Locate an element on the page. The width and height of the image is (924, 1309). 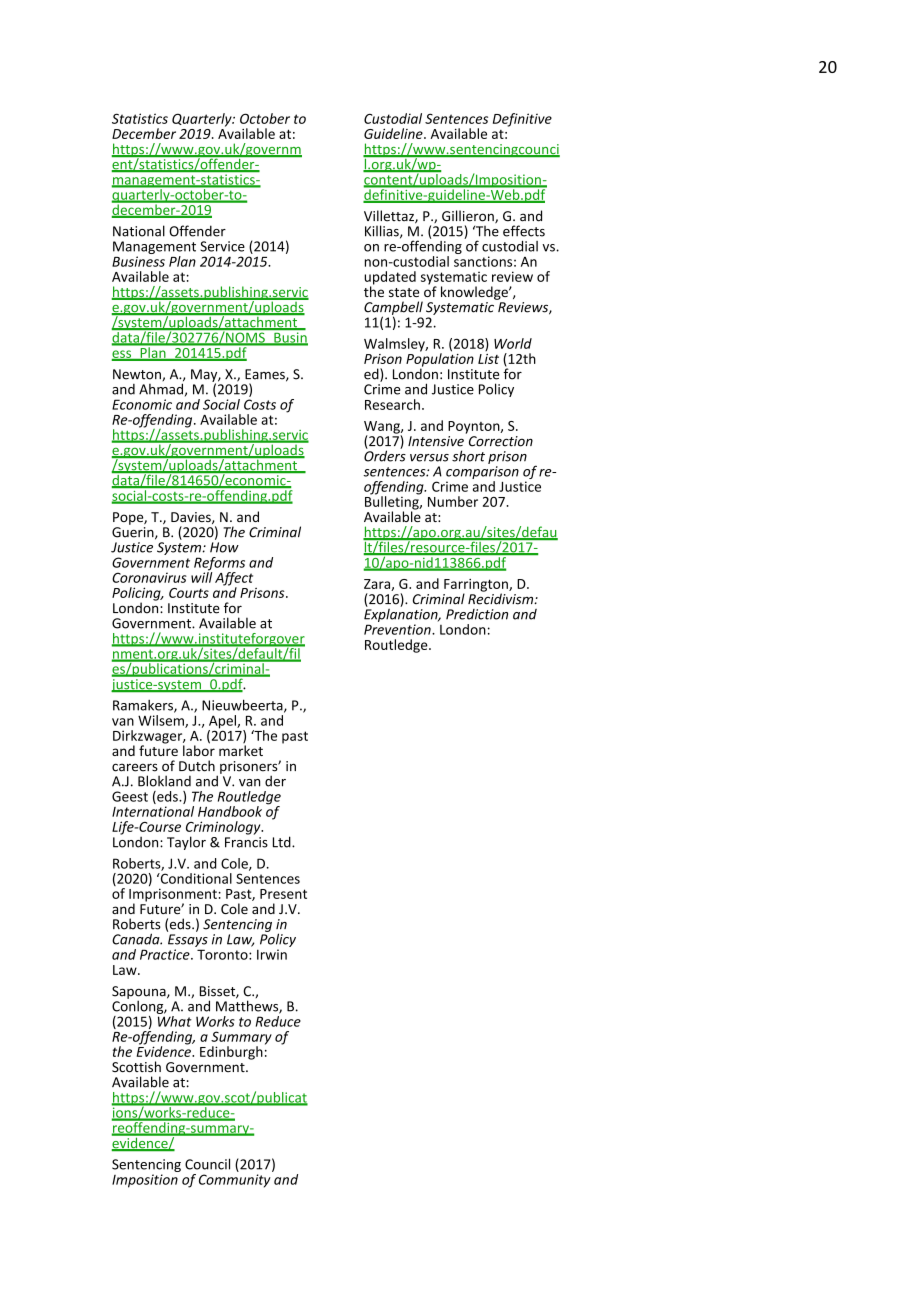
Recidivism is located at coordinates (502, 598).
